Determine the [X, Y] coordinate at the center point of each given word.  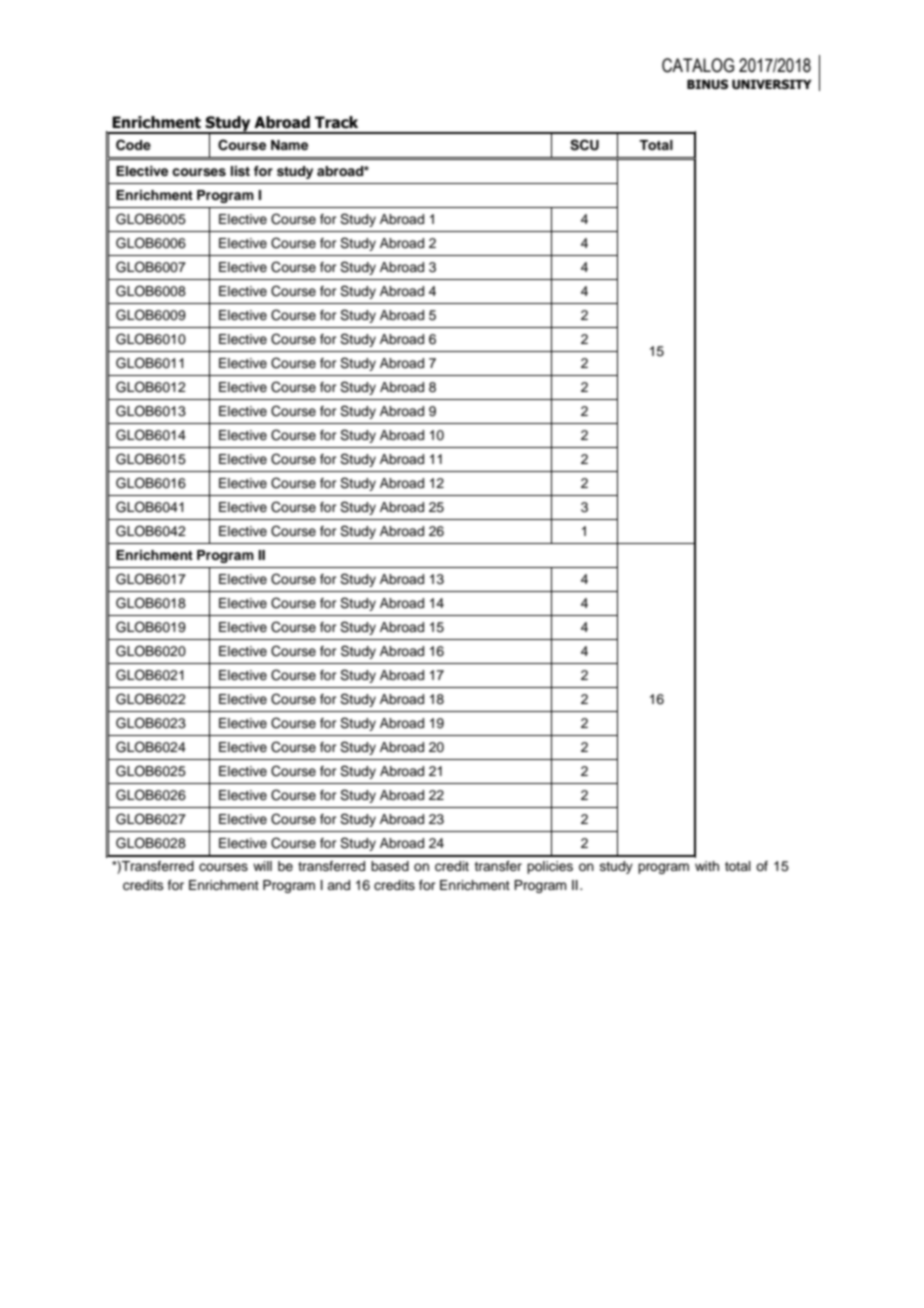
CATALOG [698, 65]
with [707, 866]
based [390, 866]
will [262, 866]
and [338, 885]
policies [550, 867]
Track [336, 122]
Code [133, 145]
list [240, 171]
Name [289, 145]
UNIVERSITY [772, 84]
